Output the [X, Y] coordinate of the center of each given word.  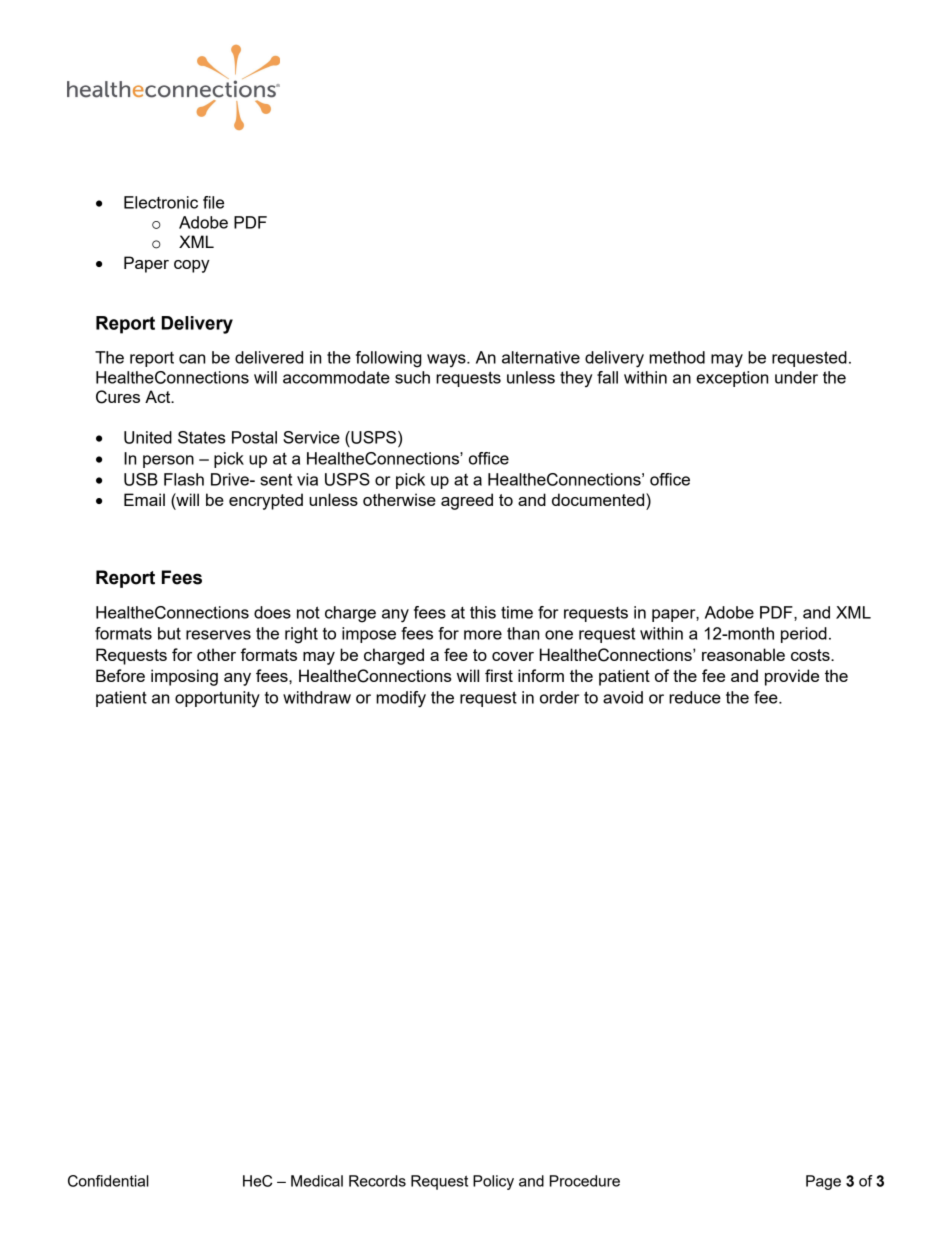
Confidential [108, 1181]
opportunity [217, 699]
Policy [493, 1182]
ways [447, 360]
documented [599, 499]
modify [401, 699]
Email [144, 499]
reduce [695, 697]
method [677, 357]
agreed [467, 501]
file [213, 202]
